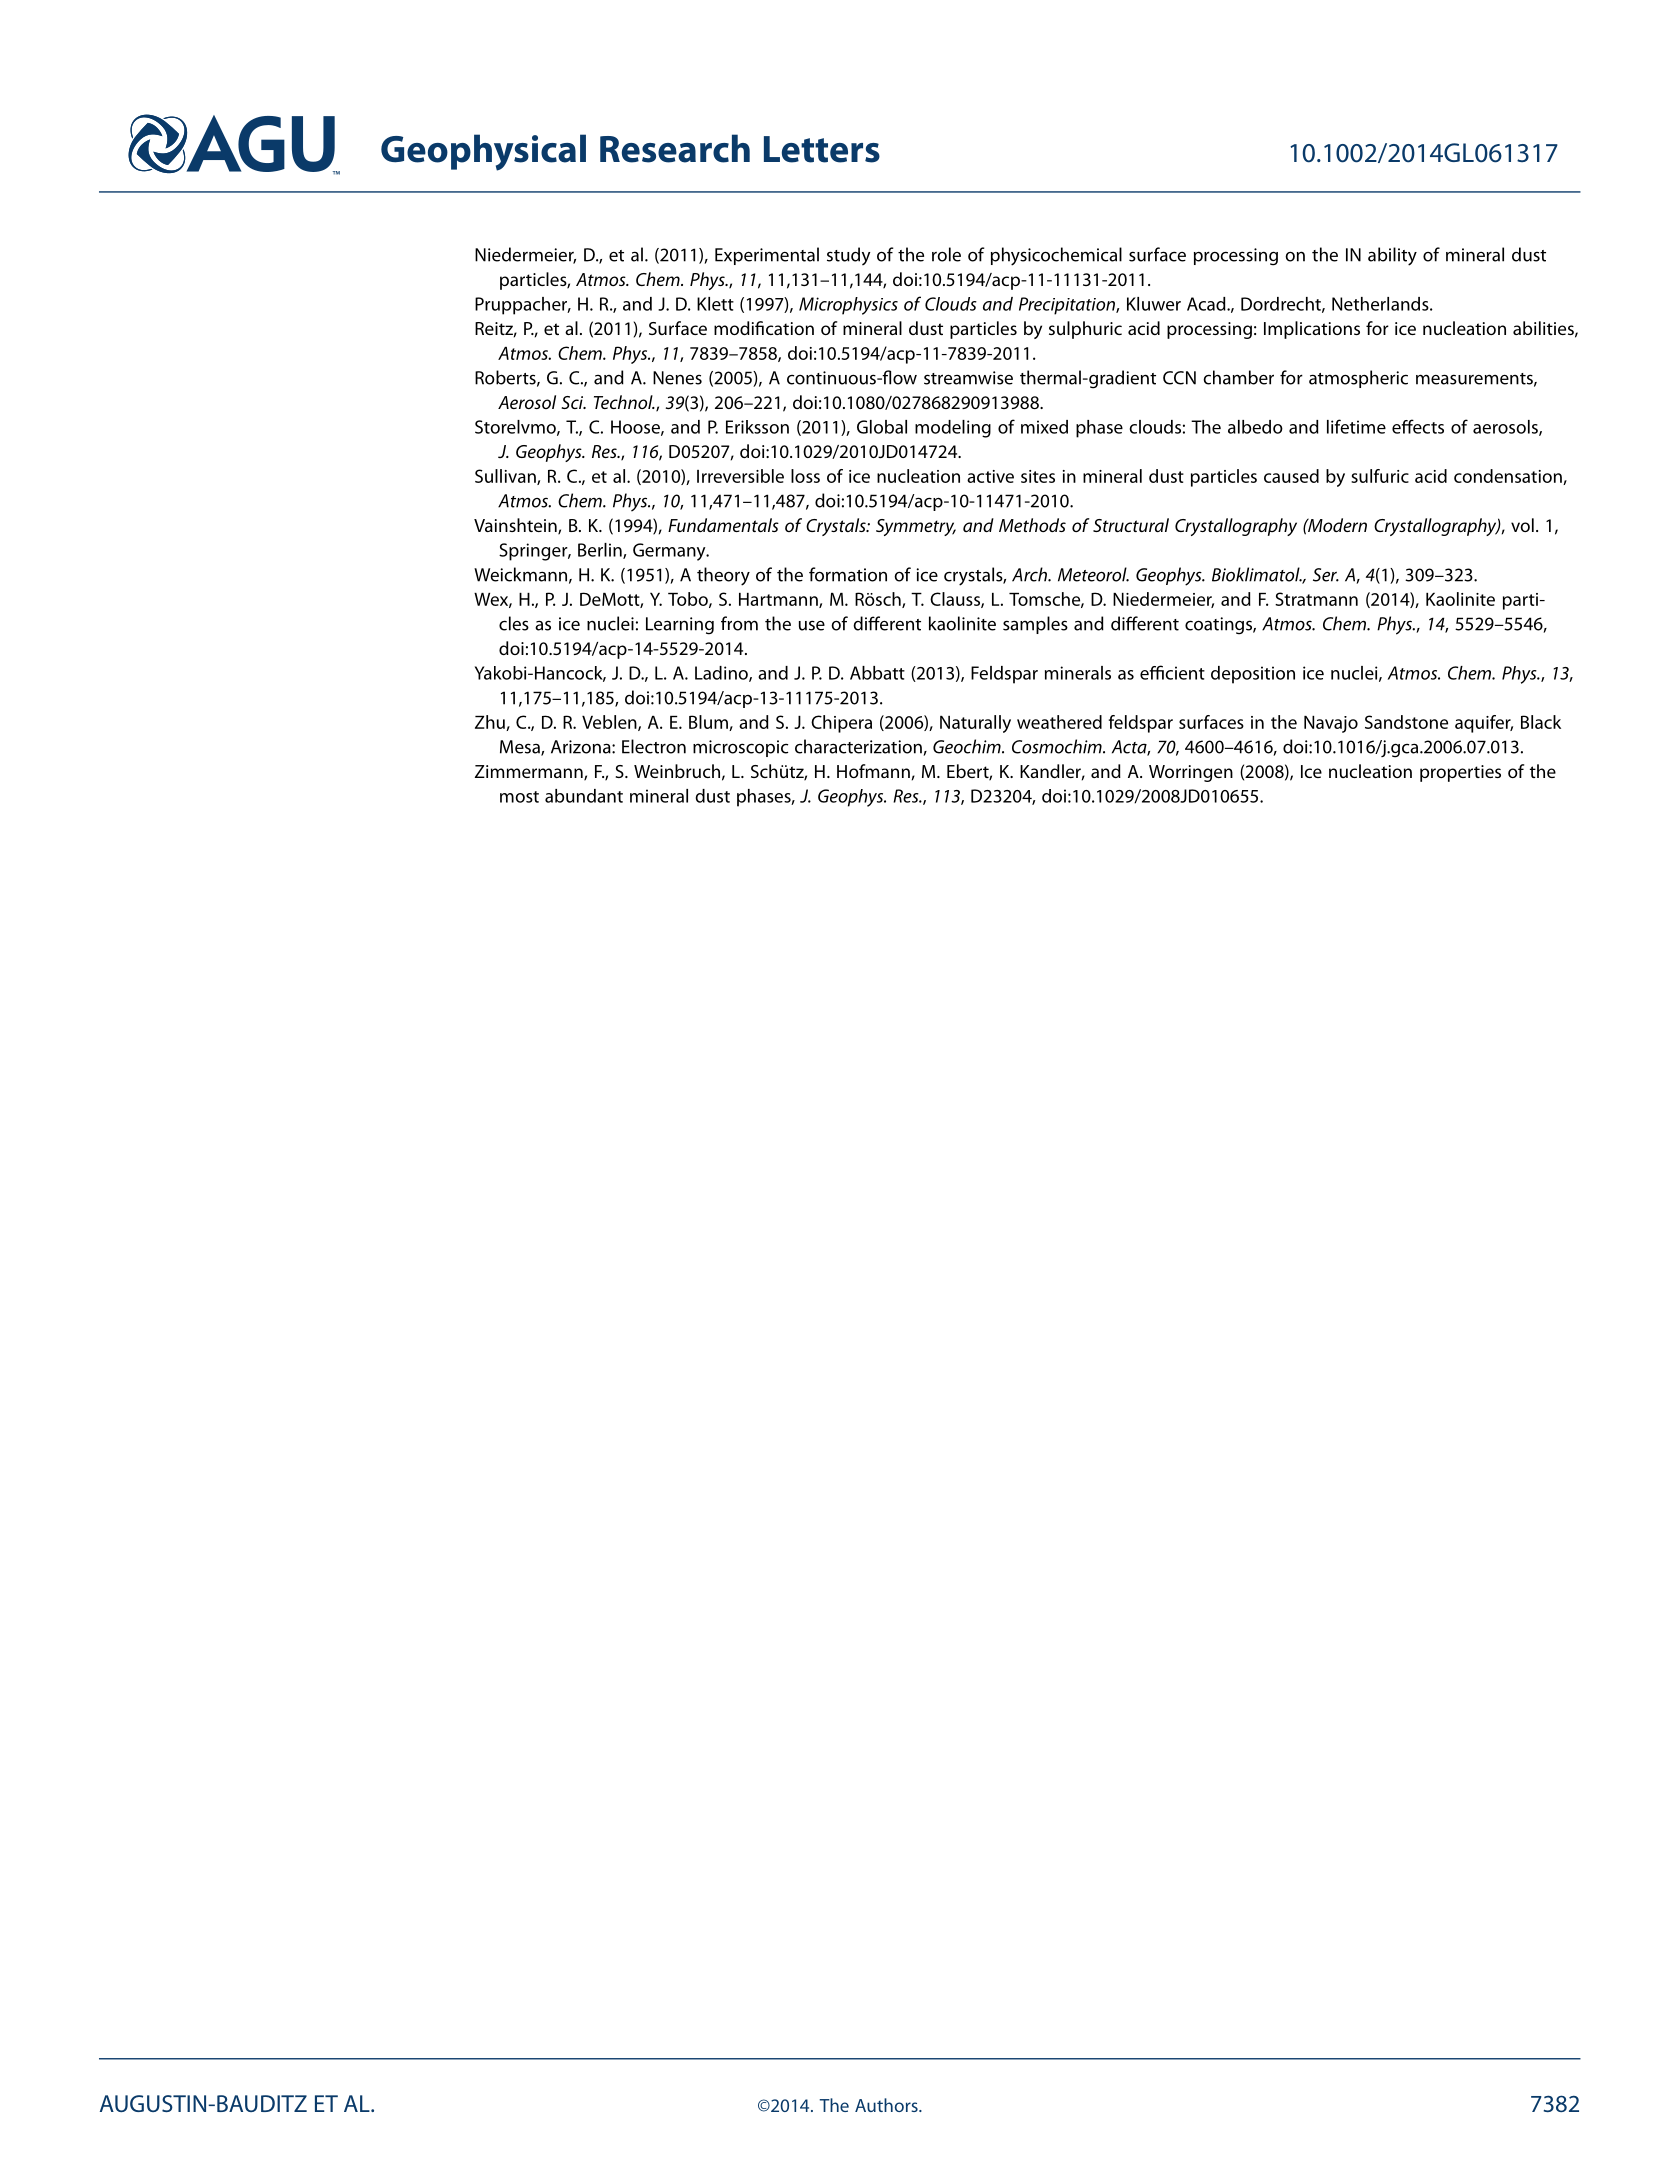 The height and width of the screenshot is (2173, 1679). What do you see at coordinates (887, 2105) in the screenshot?
I see `Authors` at bounding box center [887, 2105].
